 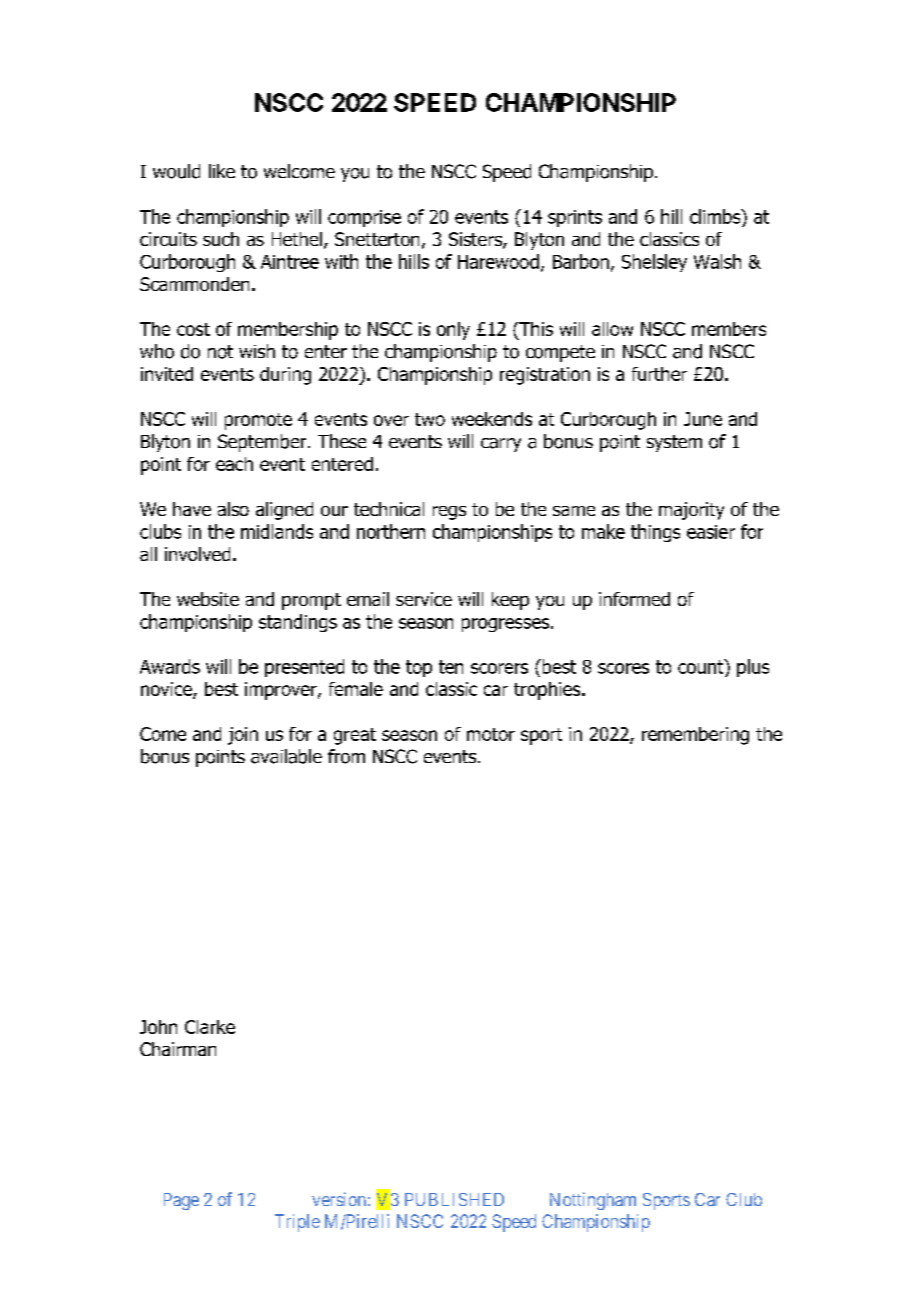 I want to click on climbs, so click(x=716, y=216).
